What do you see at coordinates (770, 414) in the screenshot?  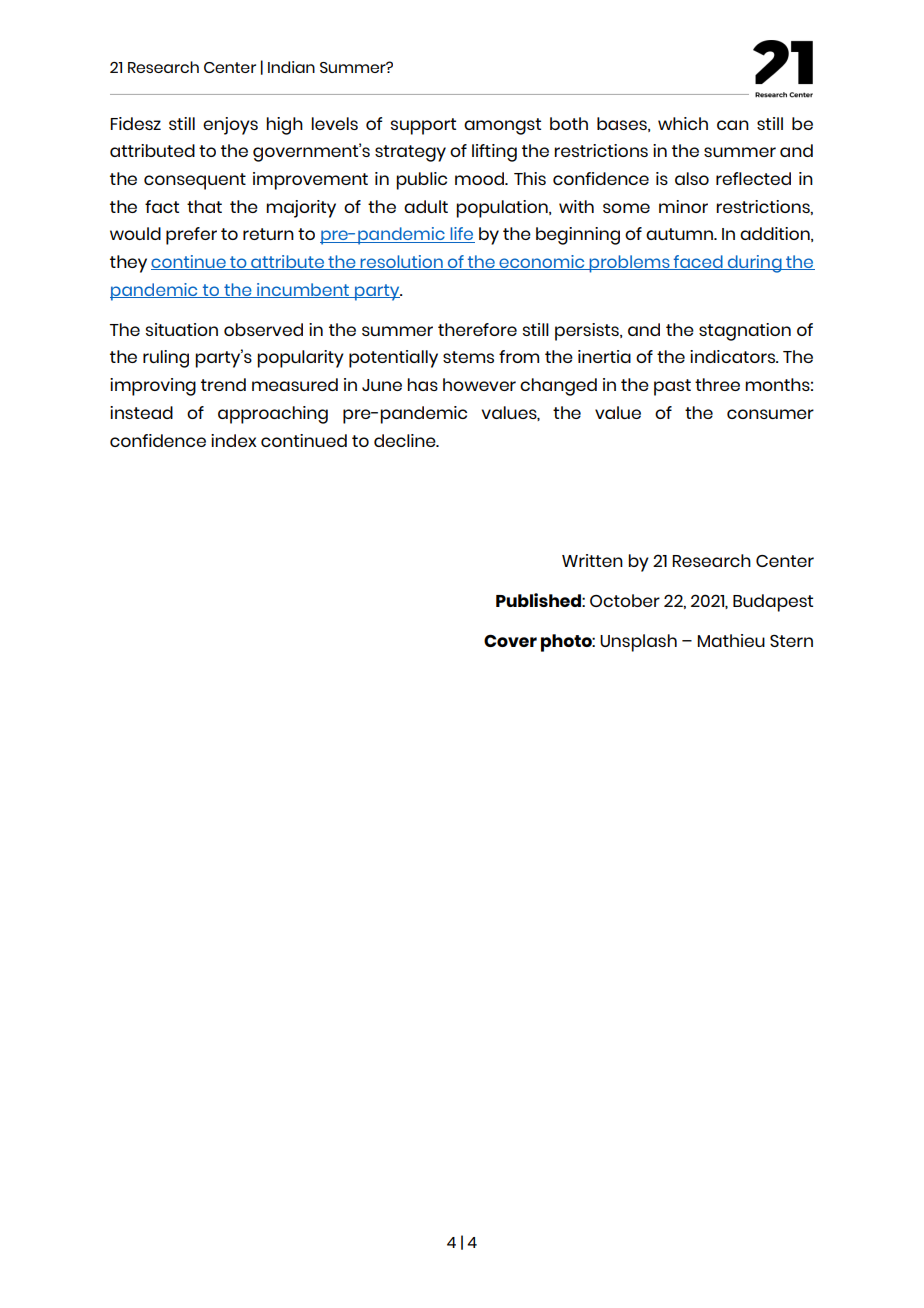 I see `consumer` at bounding box center [770, 414].
